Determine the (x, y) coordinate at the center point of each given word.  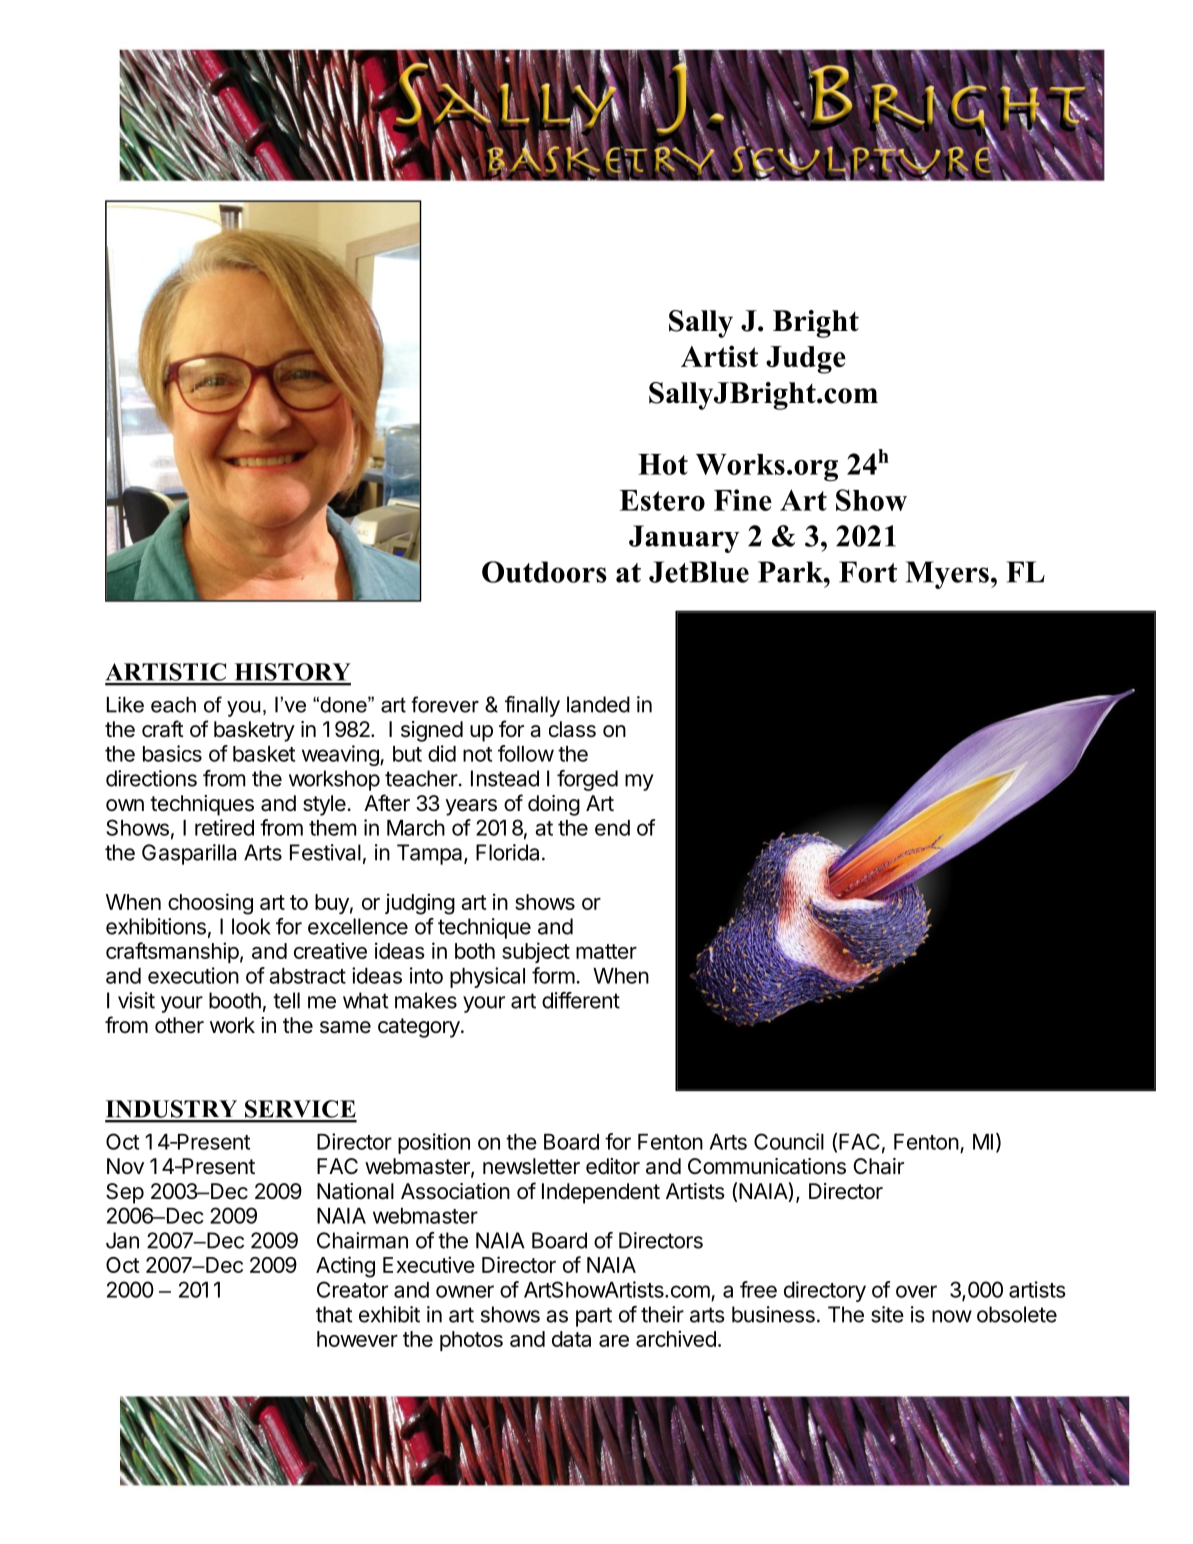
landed (598, 704)
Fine (743, 500)
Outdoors (544, 572)
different (581, 1000)
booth (235, 1000)
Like (125, 705)
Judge (806, 360)
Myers (947, 575)
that (334, 1314)
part (594, 1317)
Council (789, 1141)
